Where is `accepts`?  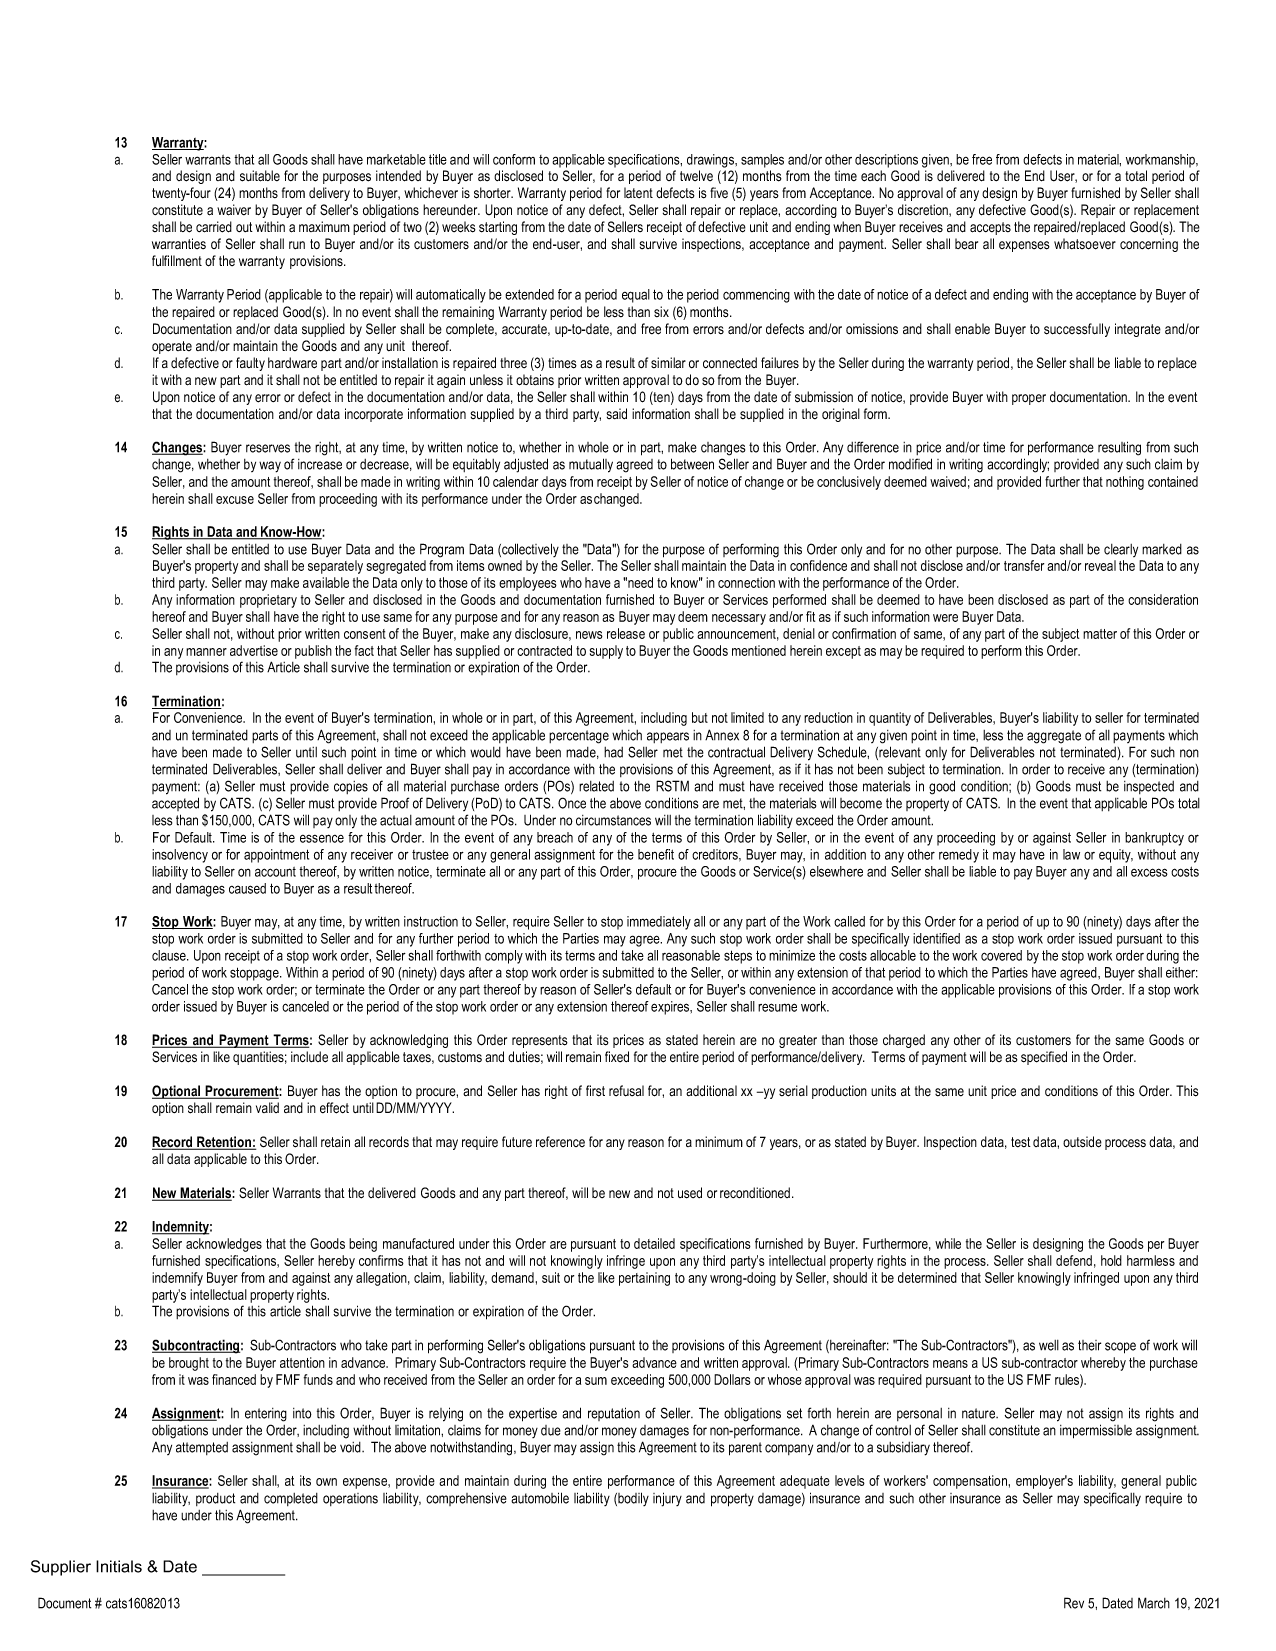
accepts is located at coordinates (990, 228).
